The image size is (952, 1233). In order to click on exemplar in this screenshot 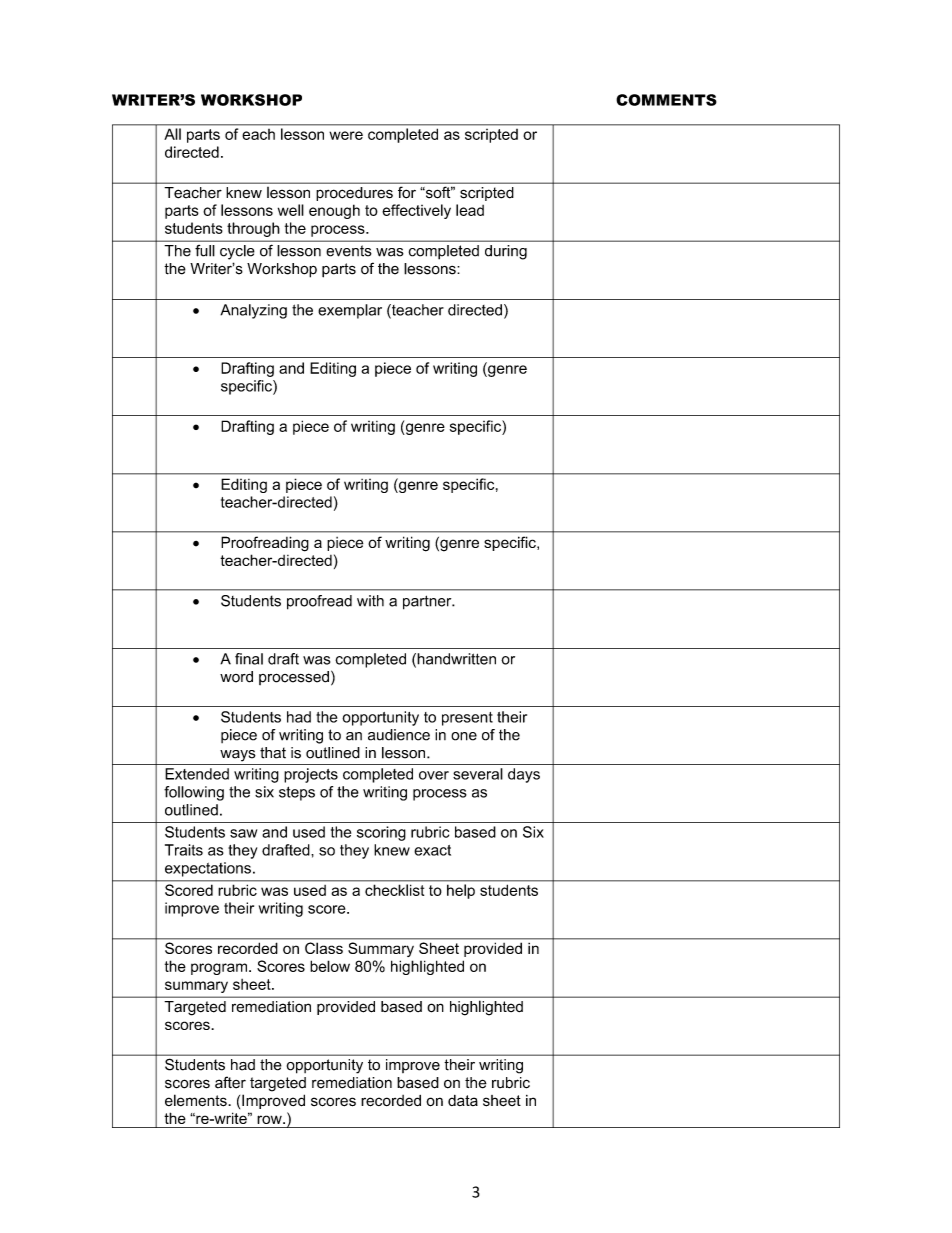, I will do `click(350, 311)`.
